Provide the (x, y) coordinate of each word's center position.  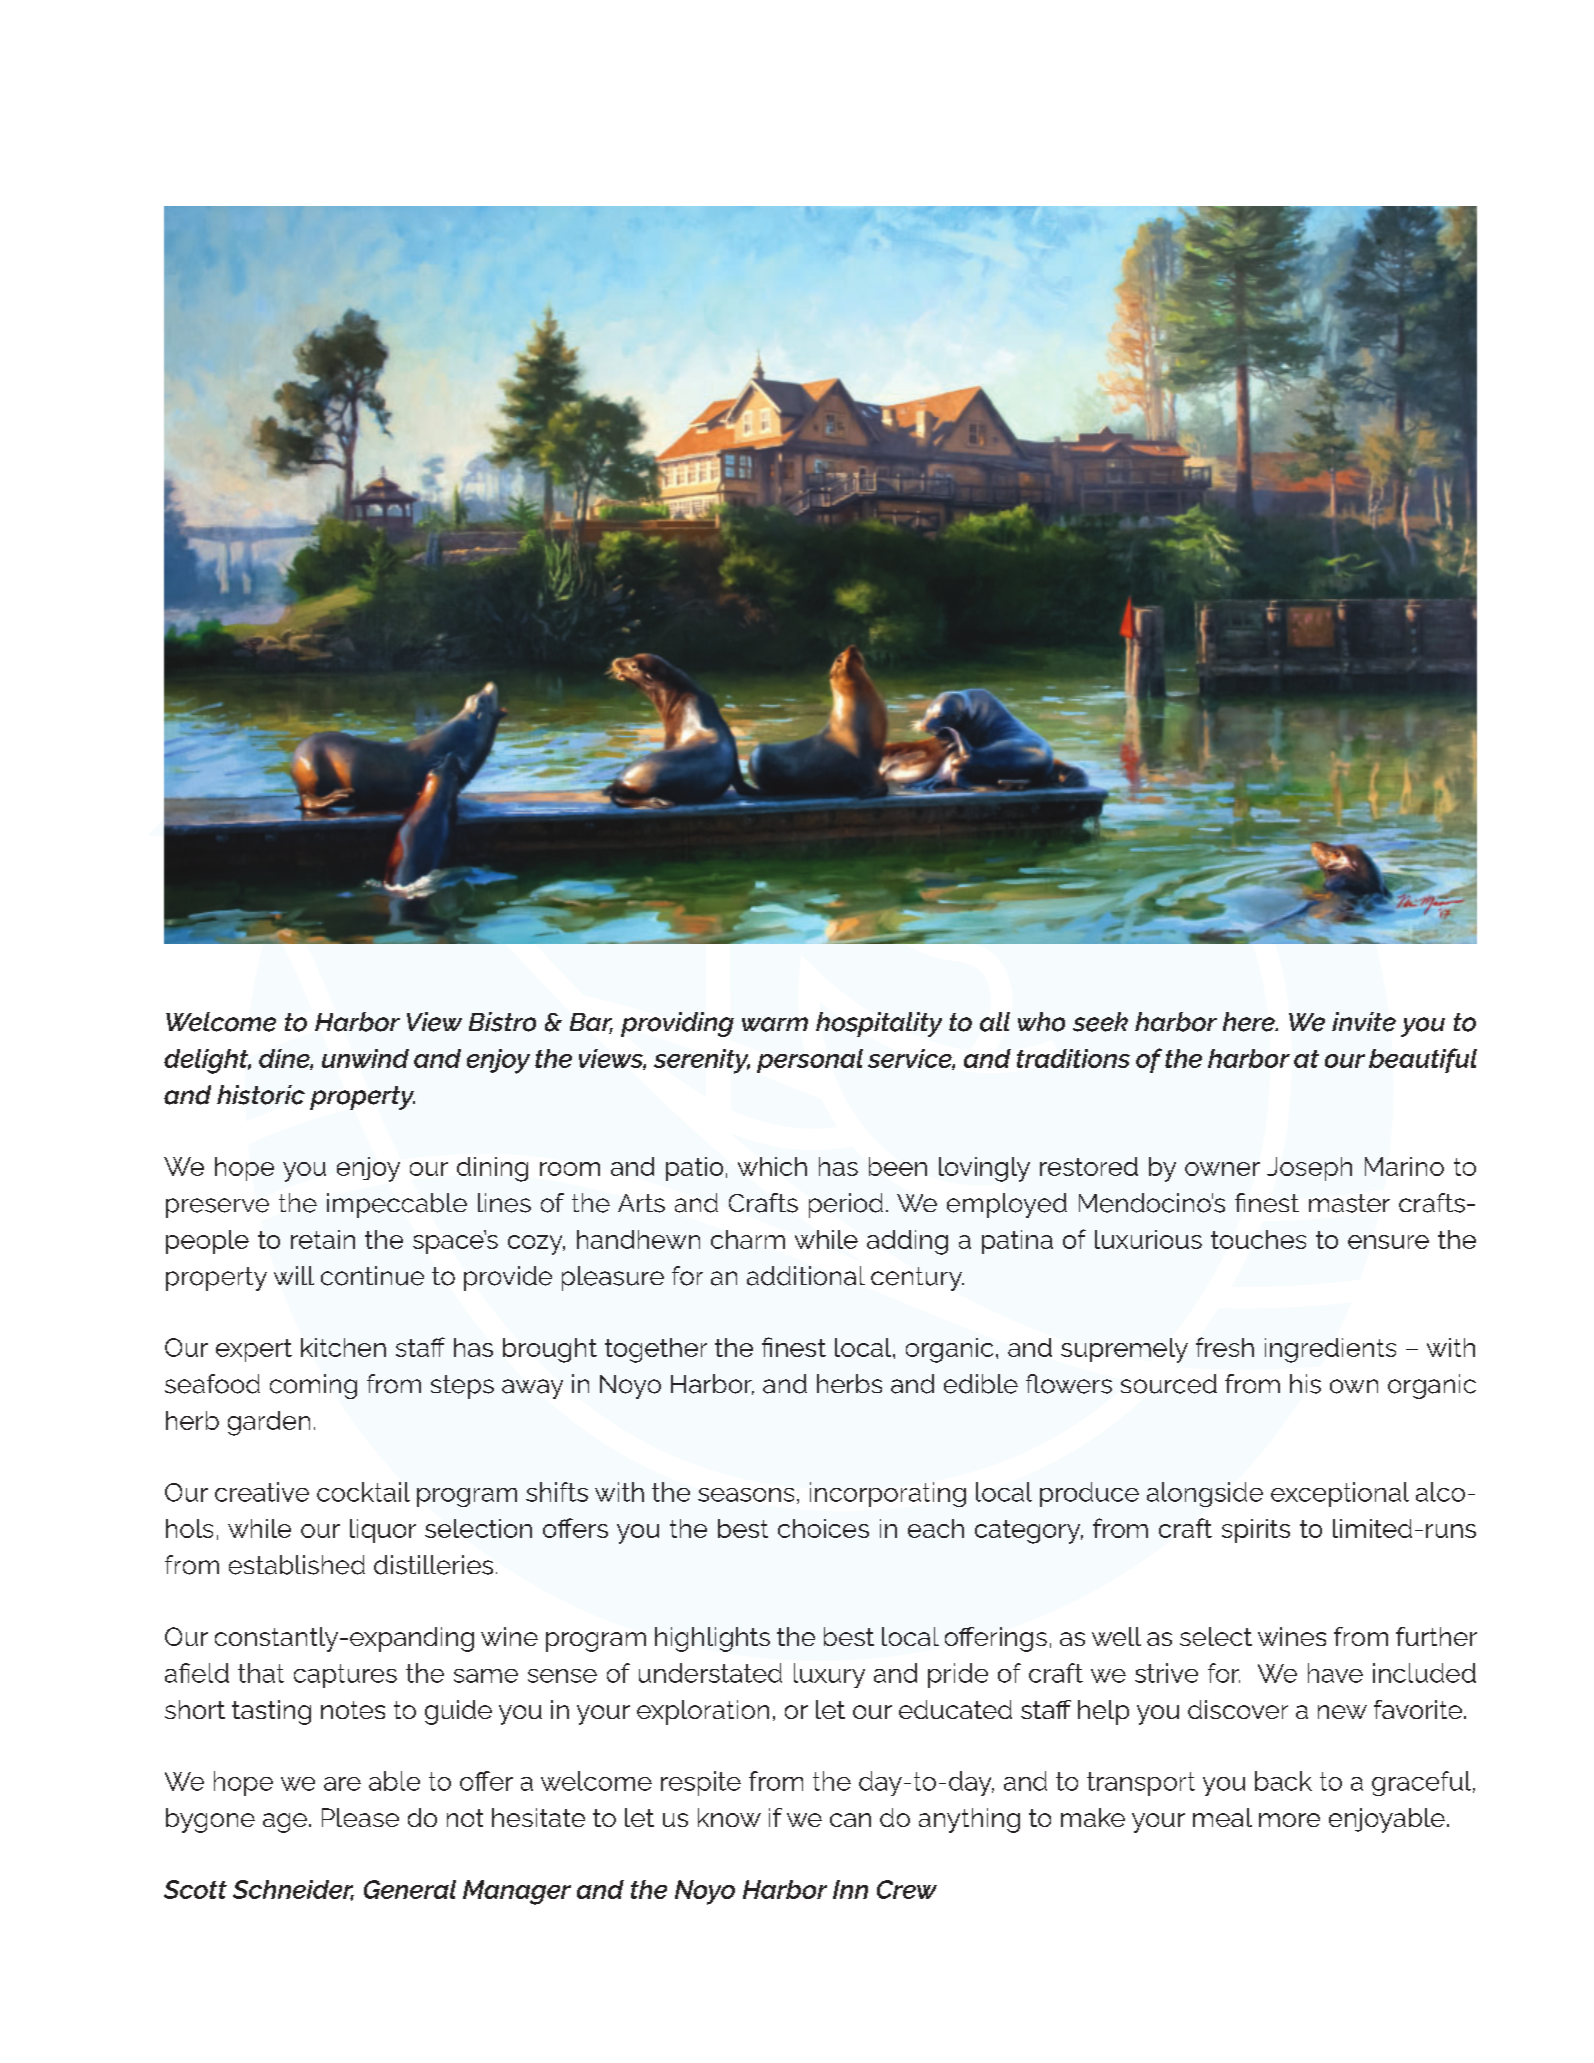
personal (810, 1061)
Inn (850, 1889)
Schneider (293, 1890)
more (1289, 1820)
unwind (365, 1058)
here (1250, 1022)
